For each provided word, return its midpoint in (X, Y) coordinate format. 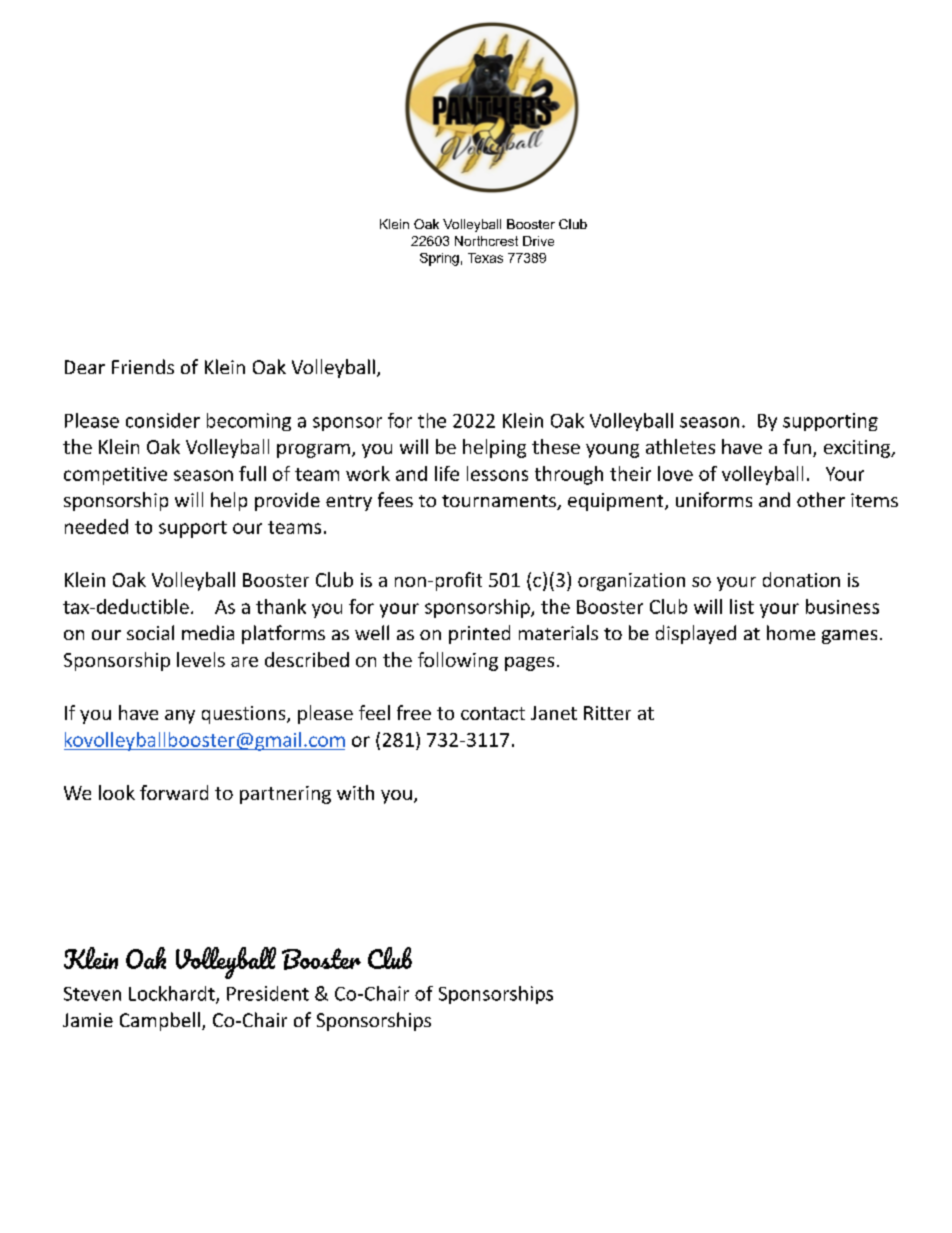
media (208, 632)
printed (479, 634)
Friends (143, 366)
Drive (538, 241)
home (791, 632)
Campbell (160, 1021)
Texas (485, 258)
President (268, 993)
